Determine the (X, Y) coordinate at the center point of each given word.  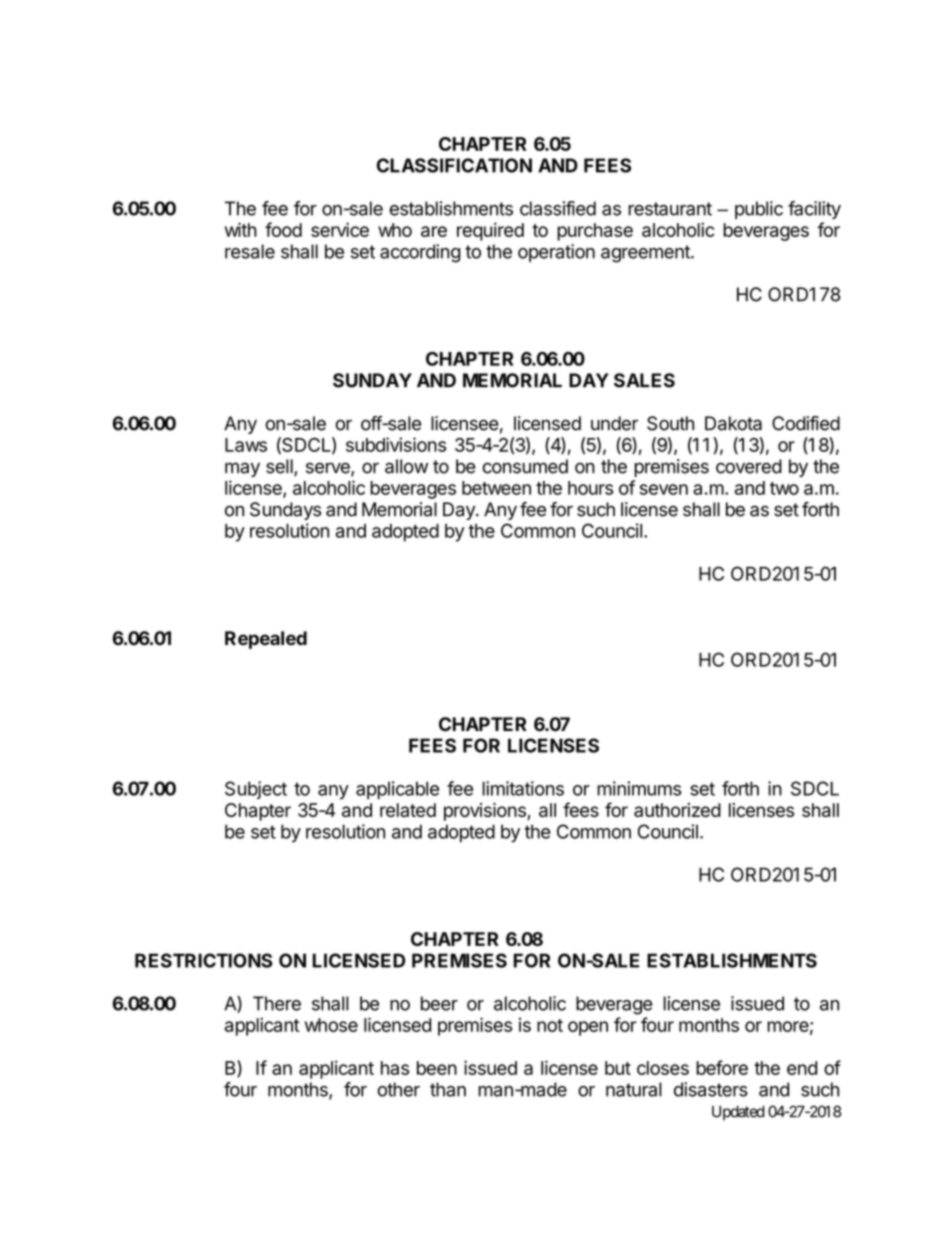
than (448, 1089)
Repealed (266, 640)
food (283, 229)
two (784, 488)
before (722, 1067)
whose (331, 1025)
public (759, 210)
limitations (523, 788)
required (490, 231)
